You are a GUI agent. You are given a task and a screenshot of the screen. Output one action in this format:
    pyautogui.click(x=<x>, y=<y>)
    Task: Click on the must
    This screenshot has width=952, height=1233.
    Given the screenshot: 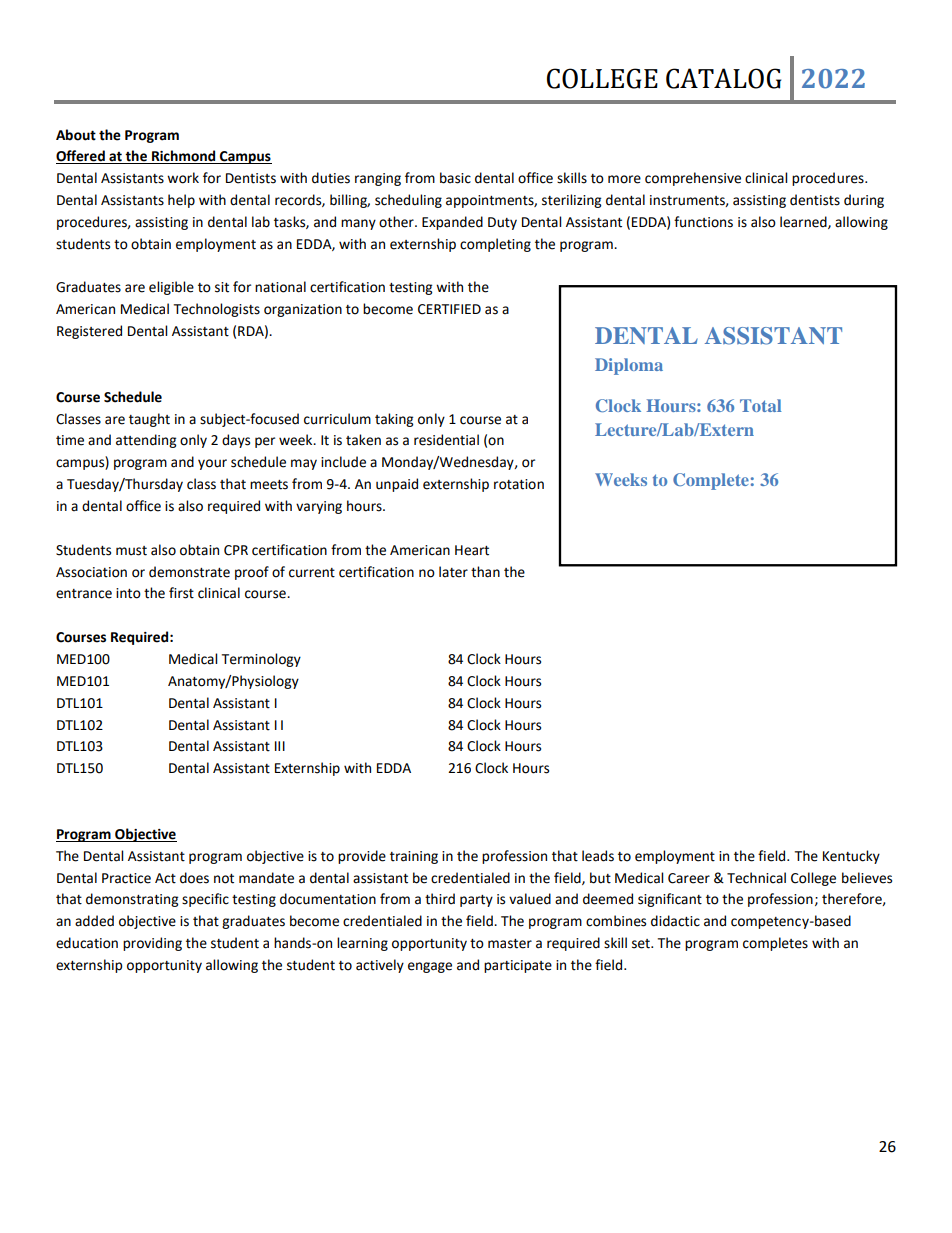 What is the action you would take?
    pyautogui.click(x=131, y=551)
